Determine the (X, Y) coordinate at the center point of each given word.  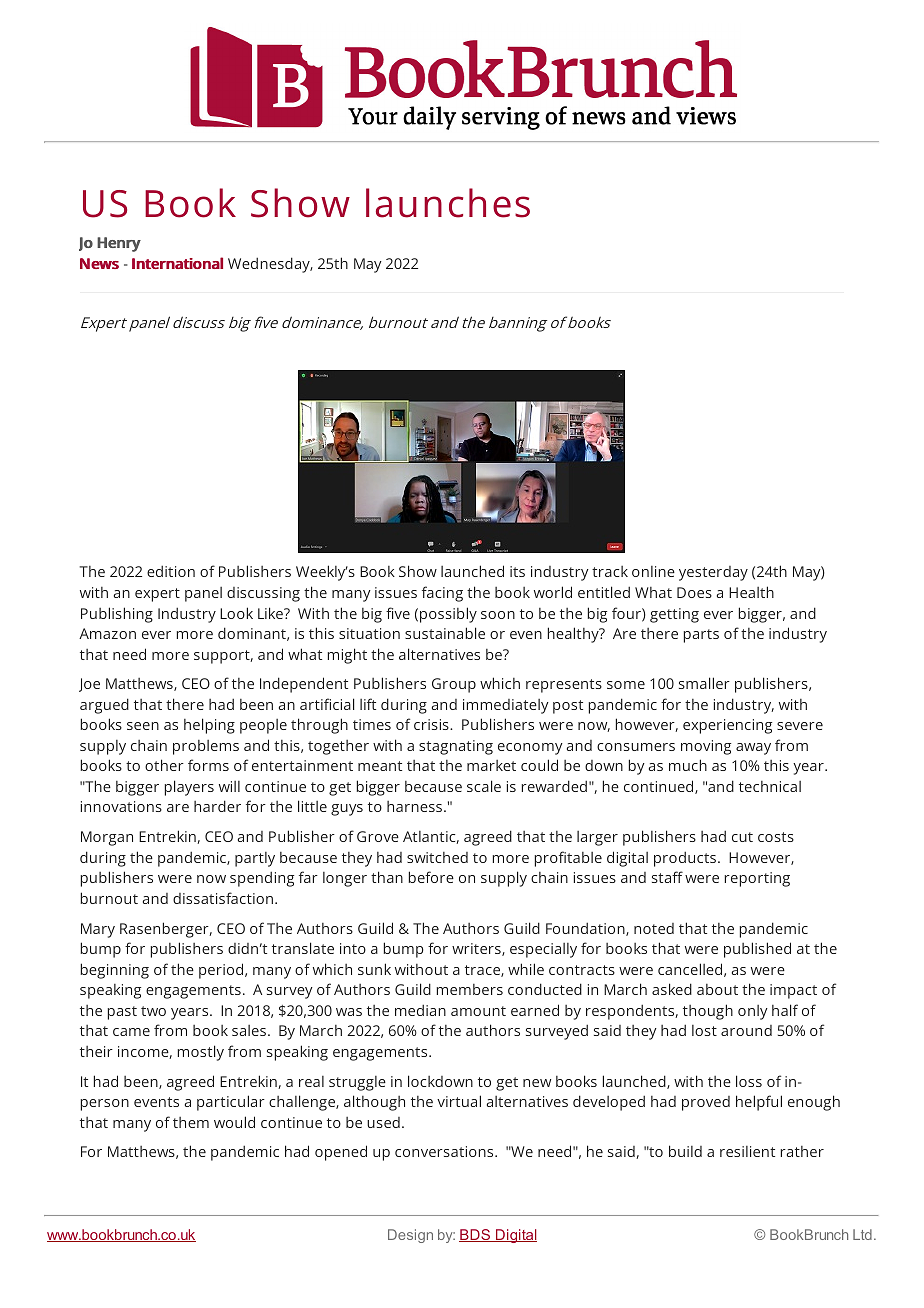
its (517, 571)
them (191, 1122)
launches (448, 203)
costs (776, 837)
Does (694, 592)
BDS (476, 1235)
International (177, 263)
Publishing (117, 615)
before (431, 877)
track (610, 571)
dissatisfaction (224, 898)
